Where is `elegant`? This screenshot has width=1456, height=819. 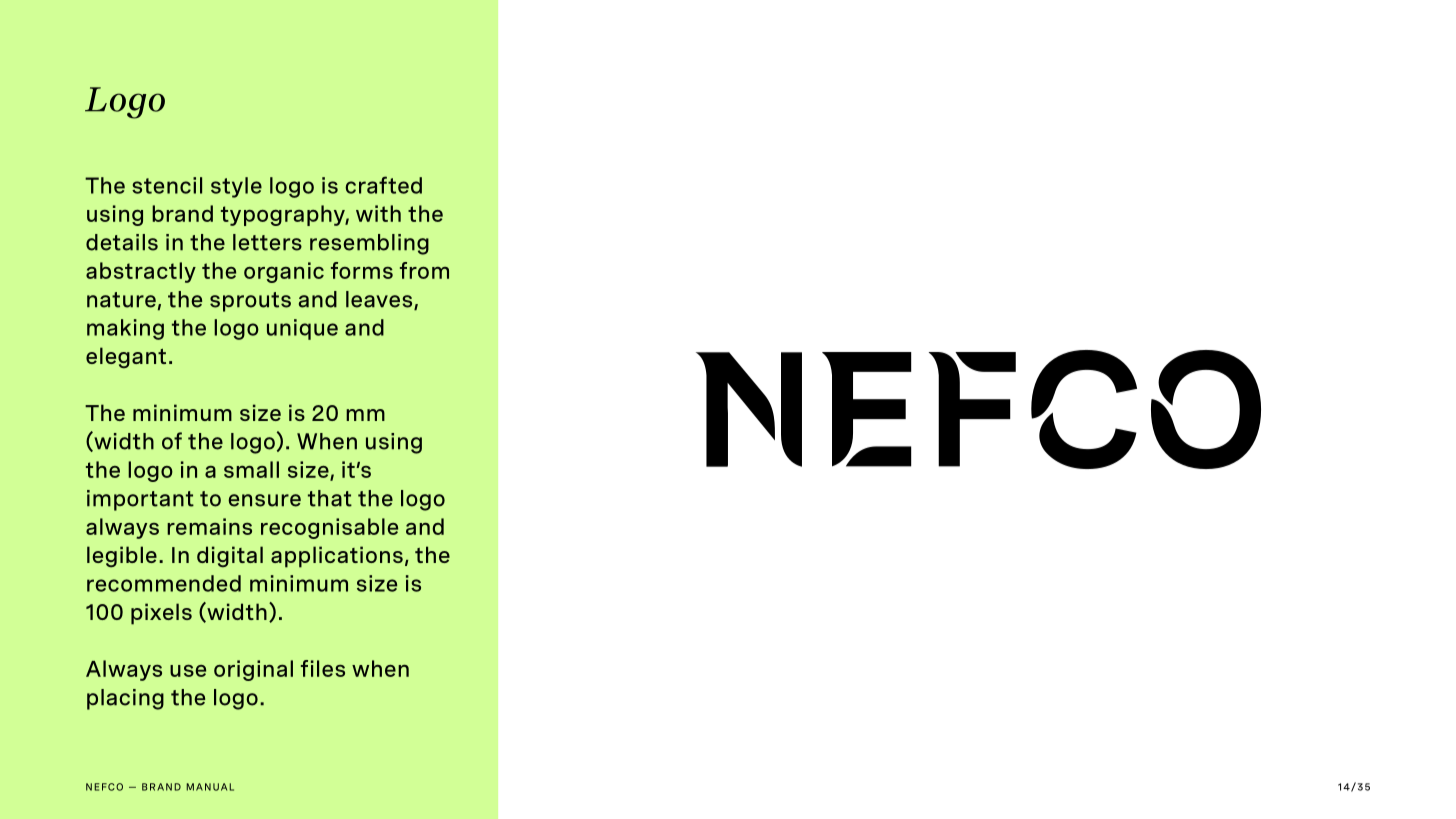
elegant is located at coordinates (126, 358).
